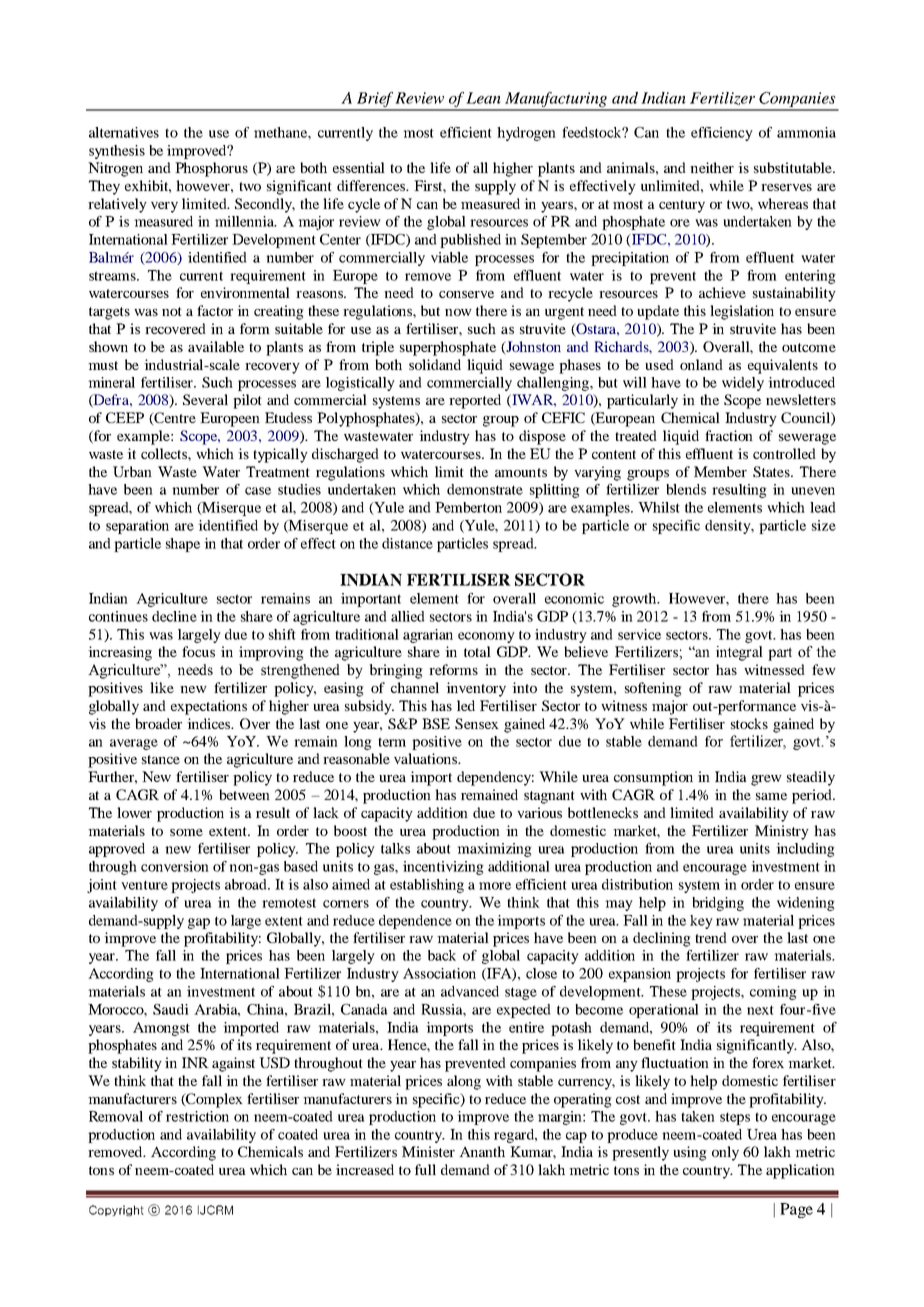 Image resolution: width=924 pixels, height=1307 pixels. What do you see at coordinates (199, 923) in the document?
I see `gap` at bounding box center [199, 923].
